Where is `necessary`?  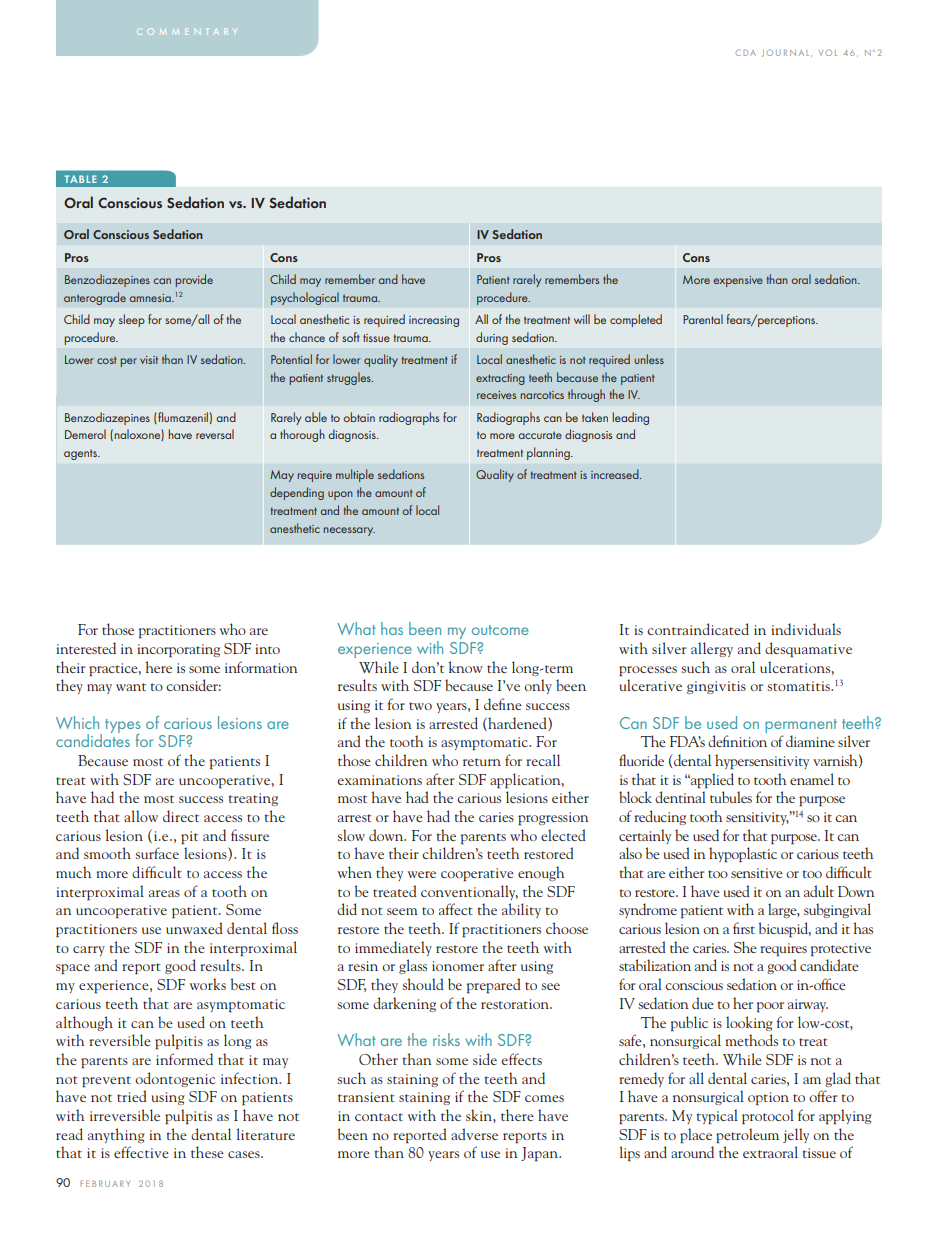
necessary is located at coordinates (349, 531).
